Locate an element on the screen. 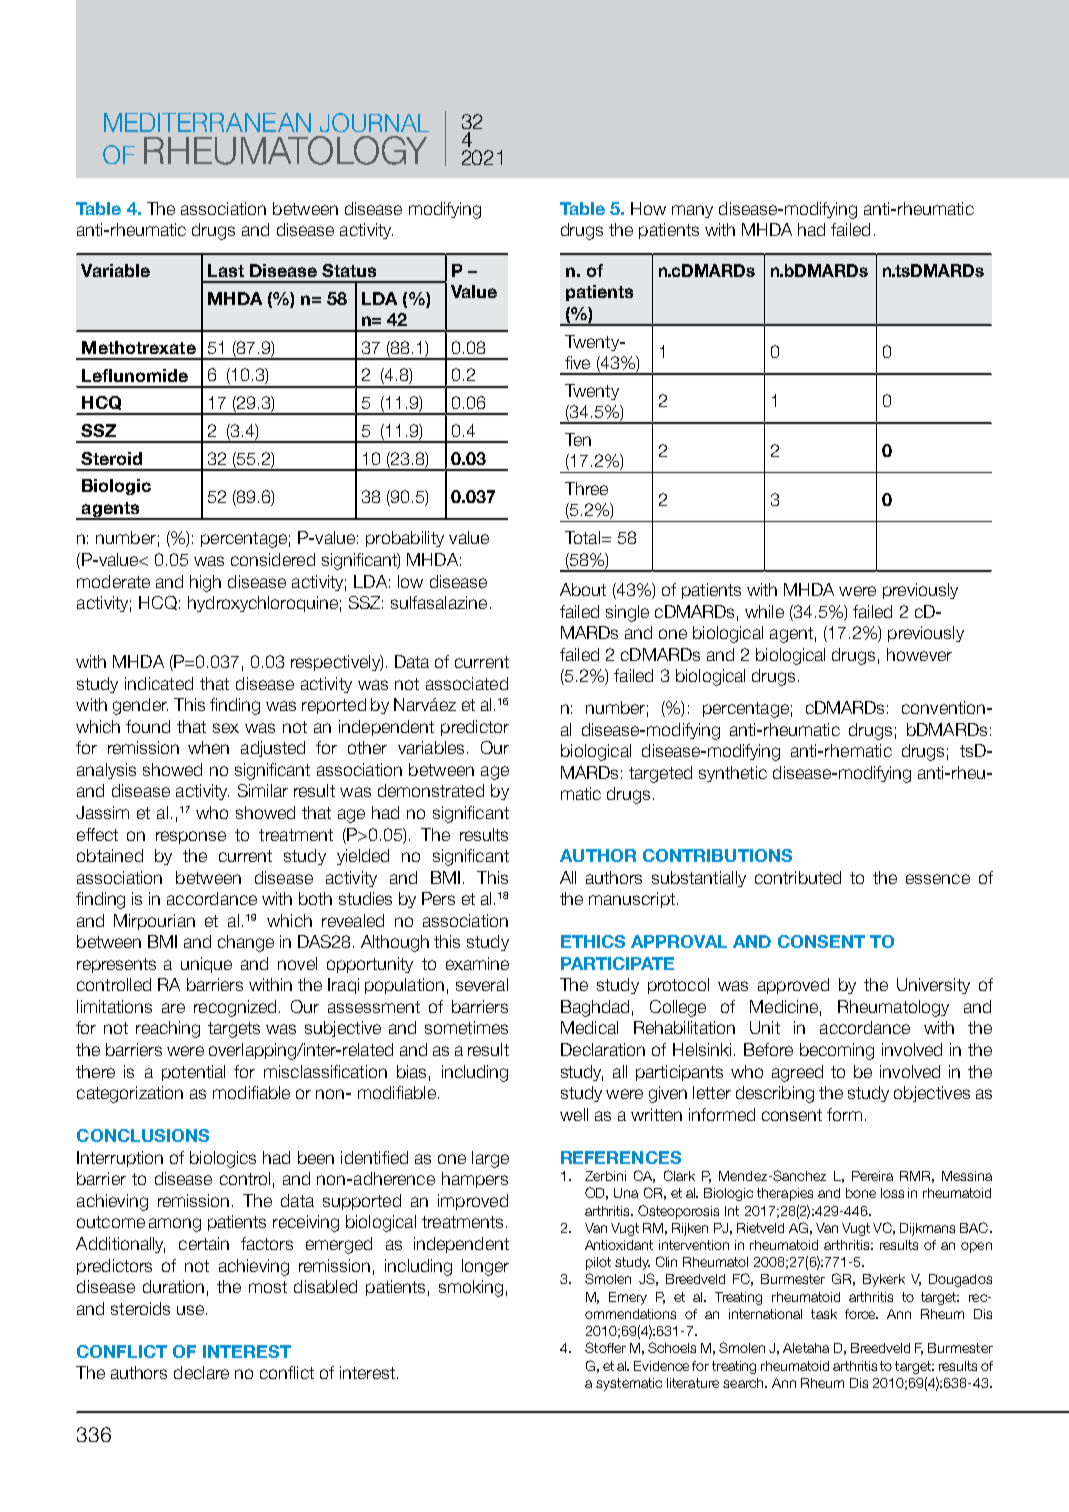  smoking is located at coordinates (471, 1288).
